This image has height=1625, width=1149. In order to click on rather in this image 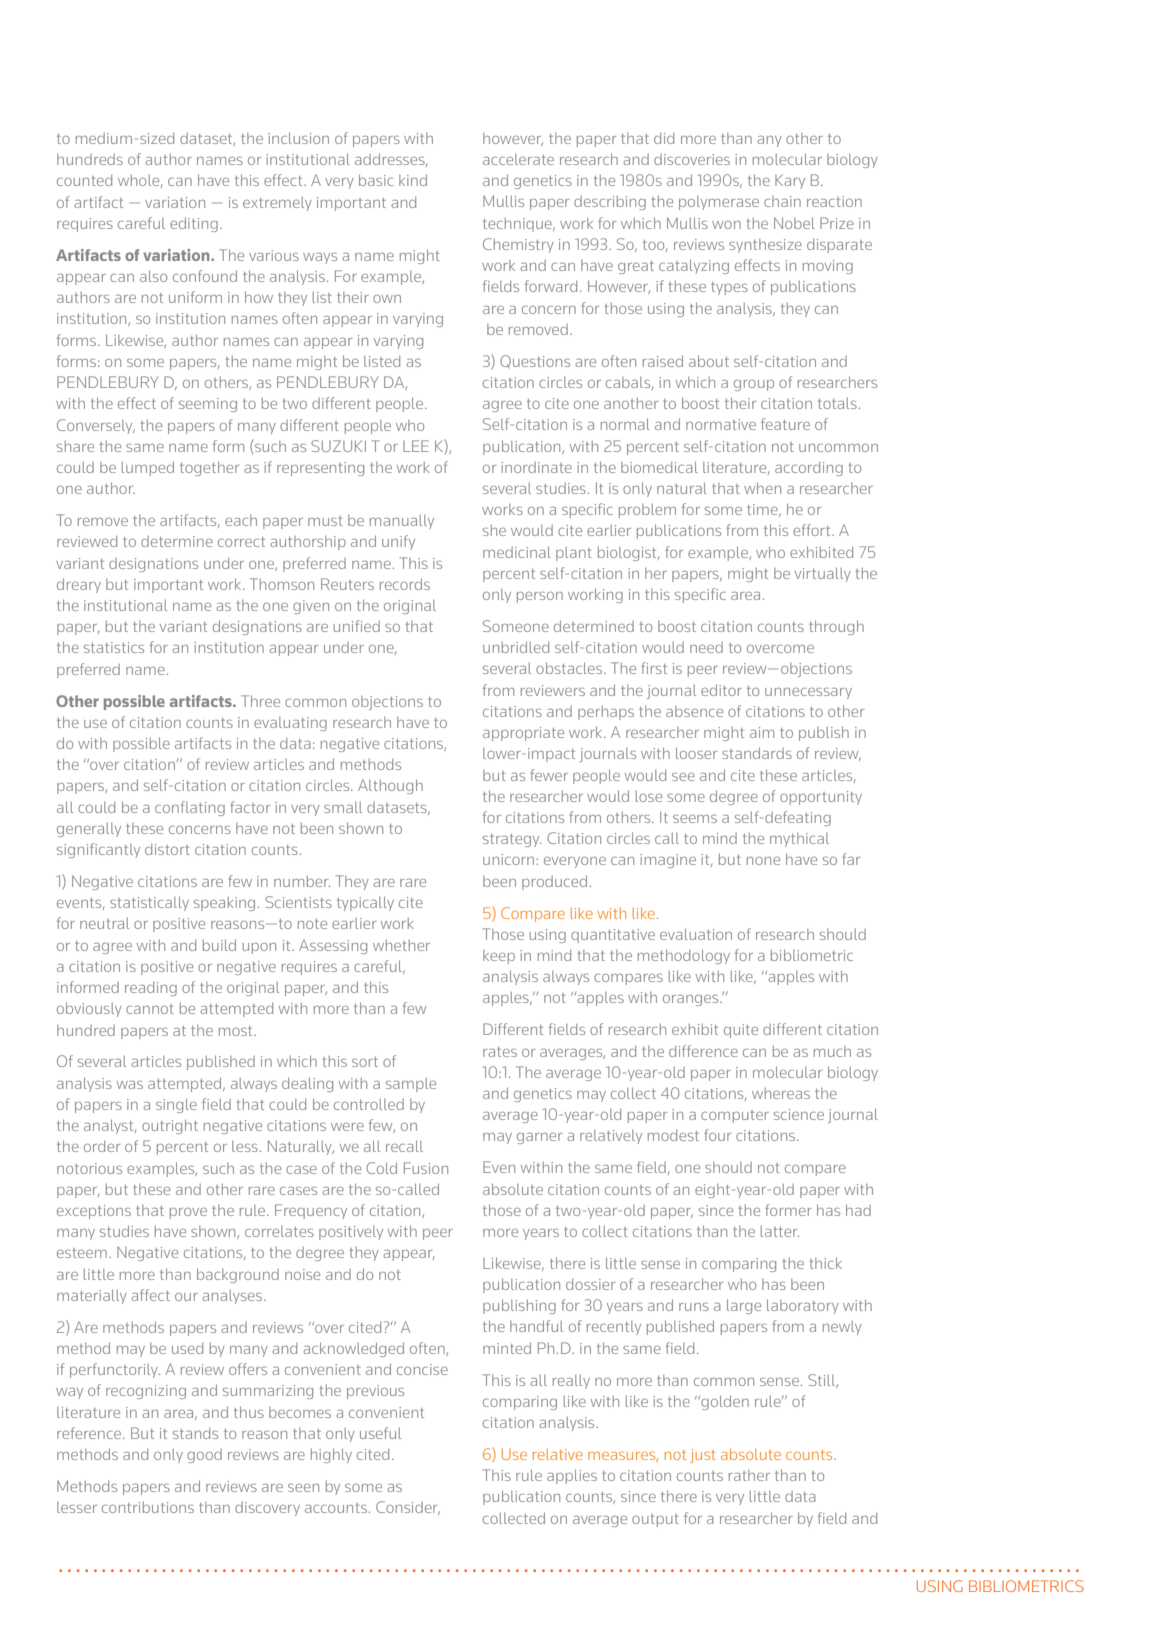, I will do `click(749, 1475)`.
